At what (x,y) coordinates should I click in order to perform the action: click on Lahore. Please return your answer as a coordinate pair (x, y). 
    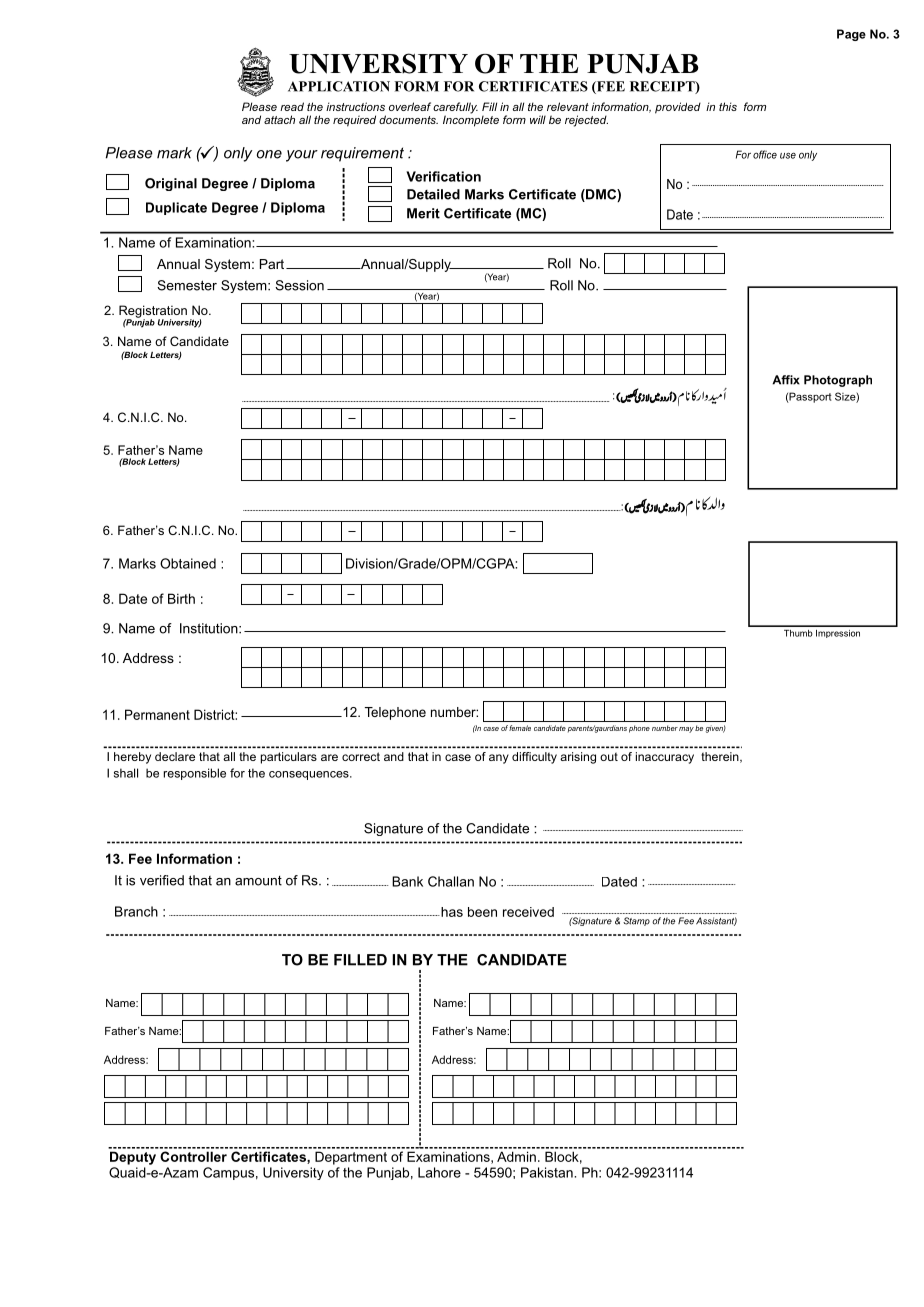
    Looking at the image, I should click on (439, 1172).
